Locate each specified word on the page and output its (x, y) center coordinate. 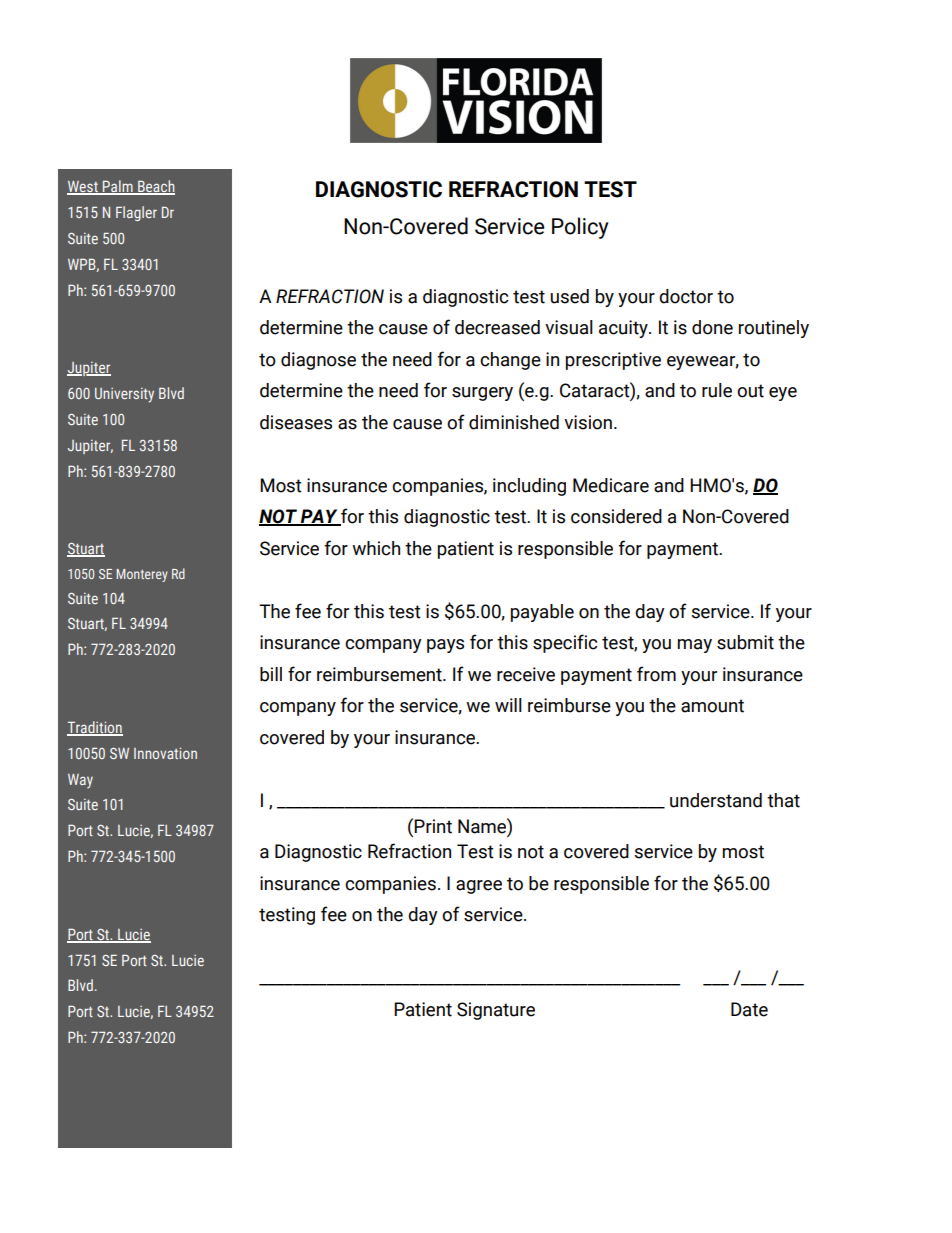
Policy (580, 228)
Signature (496, 1011)
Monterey (142, 575)
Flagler (136, 213)
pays (445, 646)
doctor (686, 296)
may (695, 646)
